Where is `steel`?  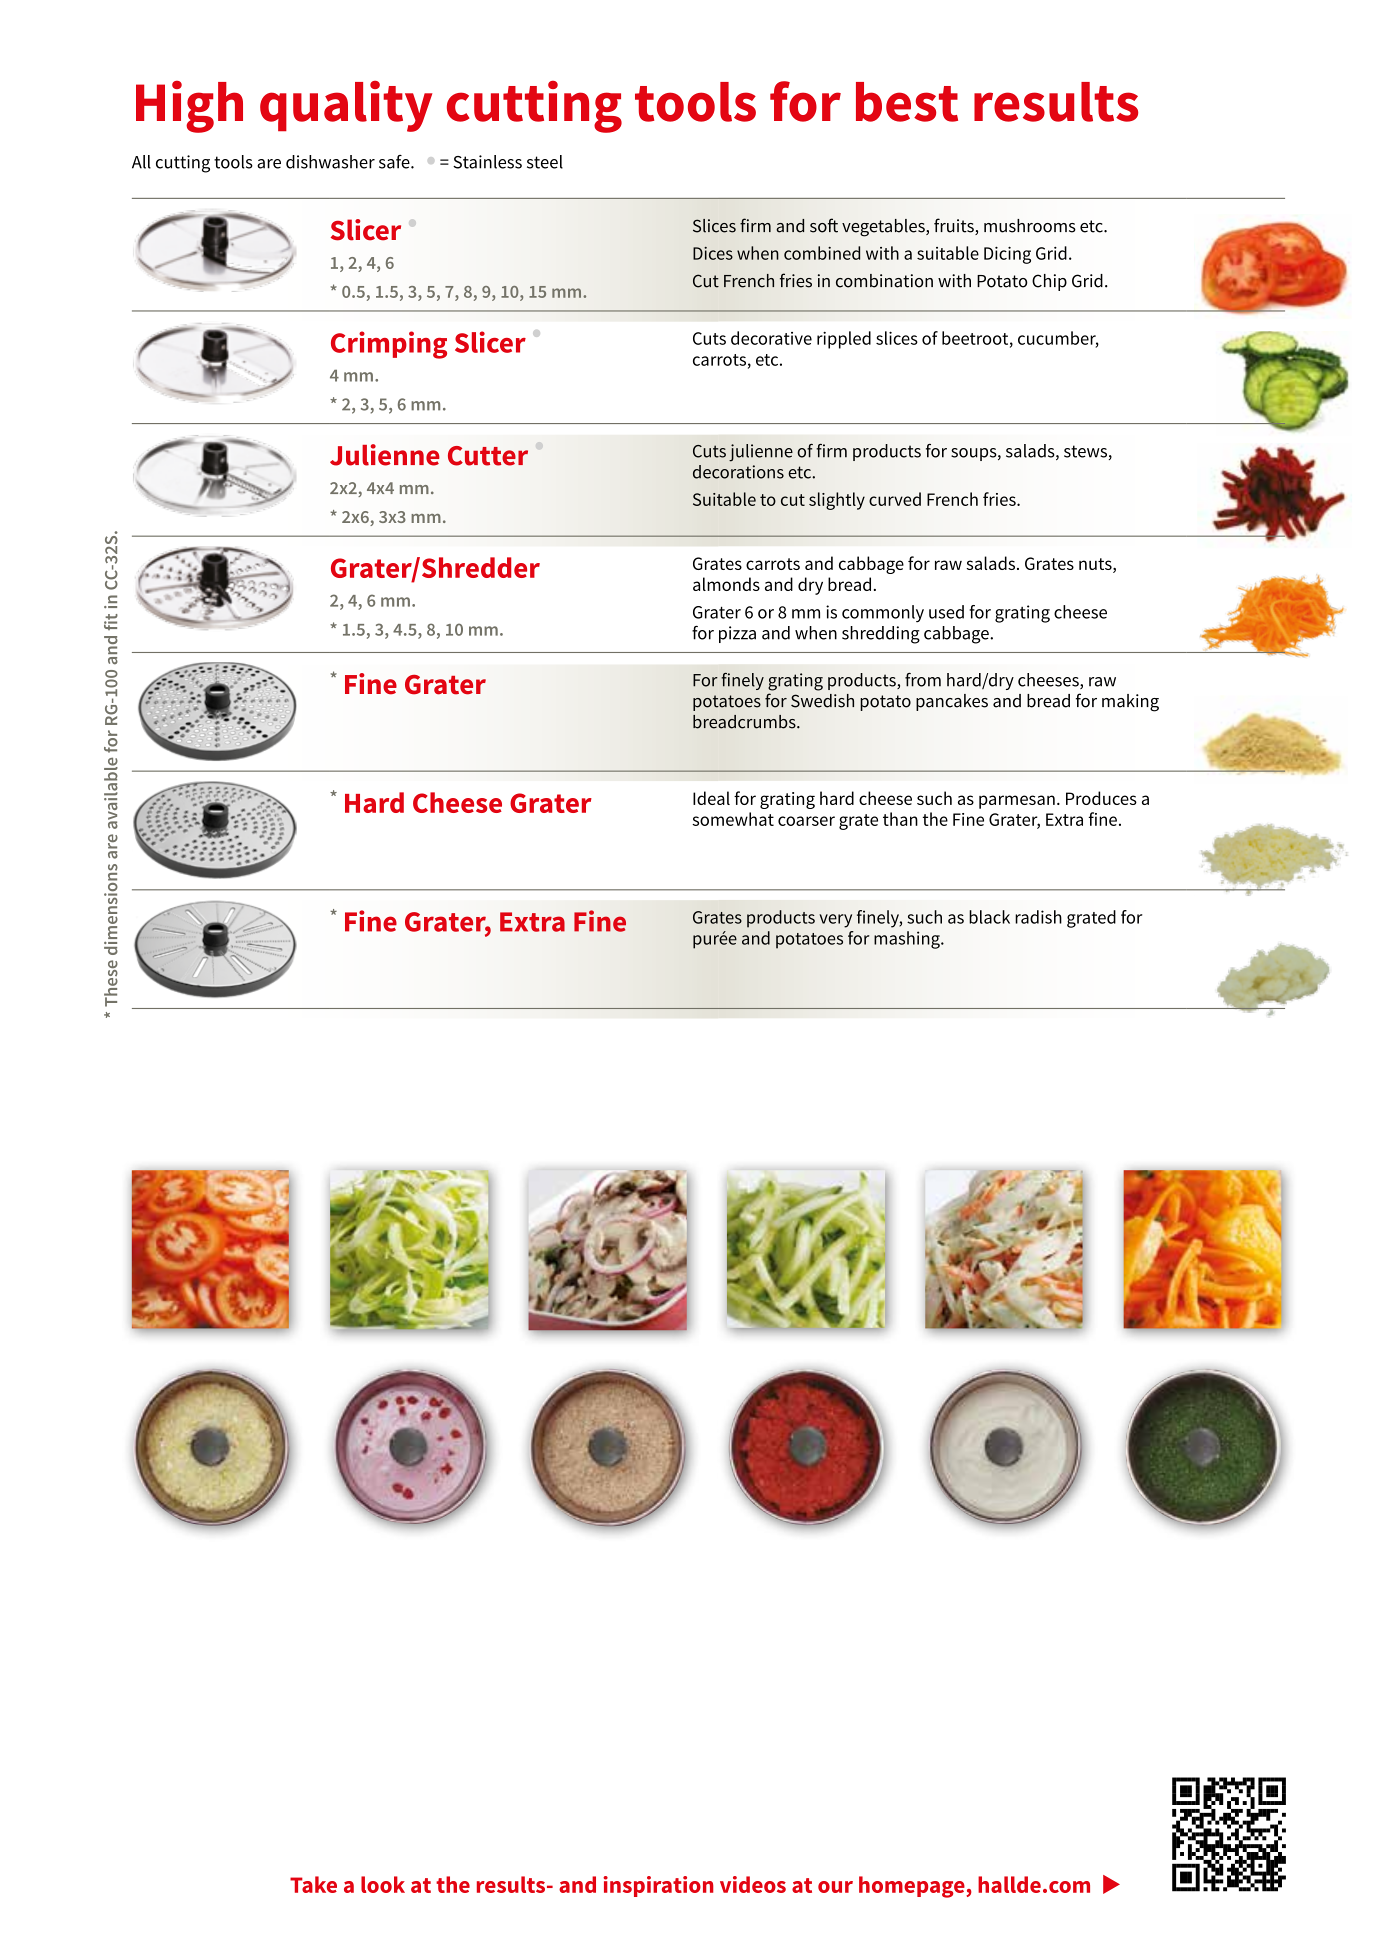
steel is located at coordinates (545, 162).
